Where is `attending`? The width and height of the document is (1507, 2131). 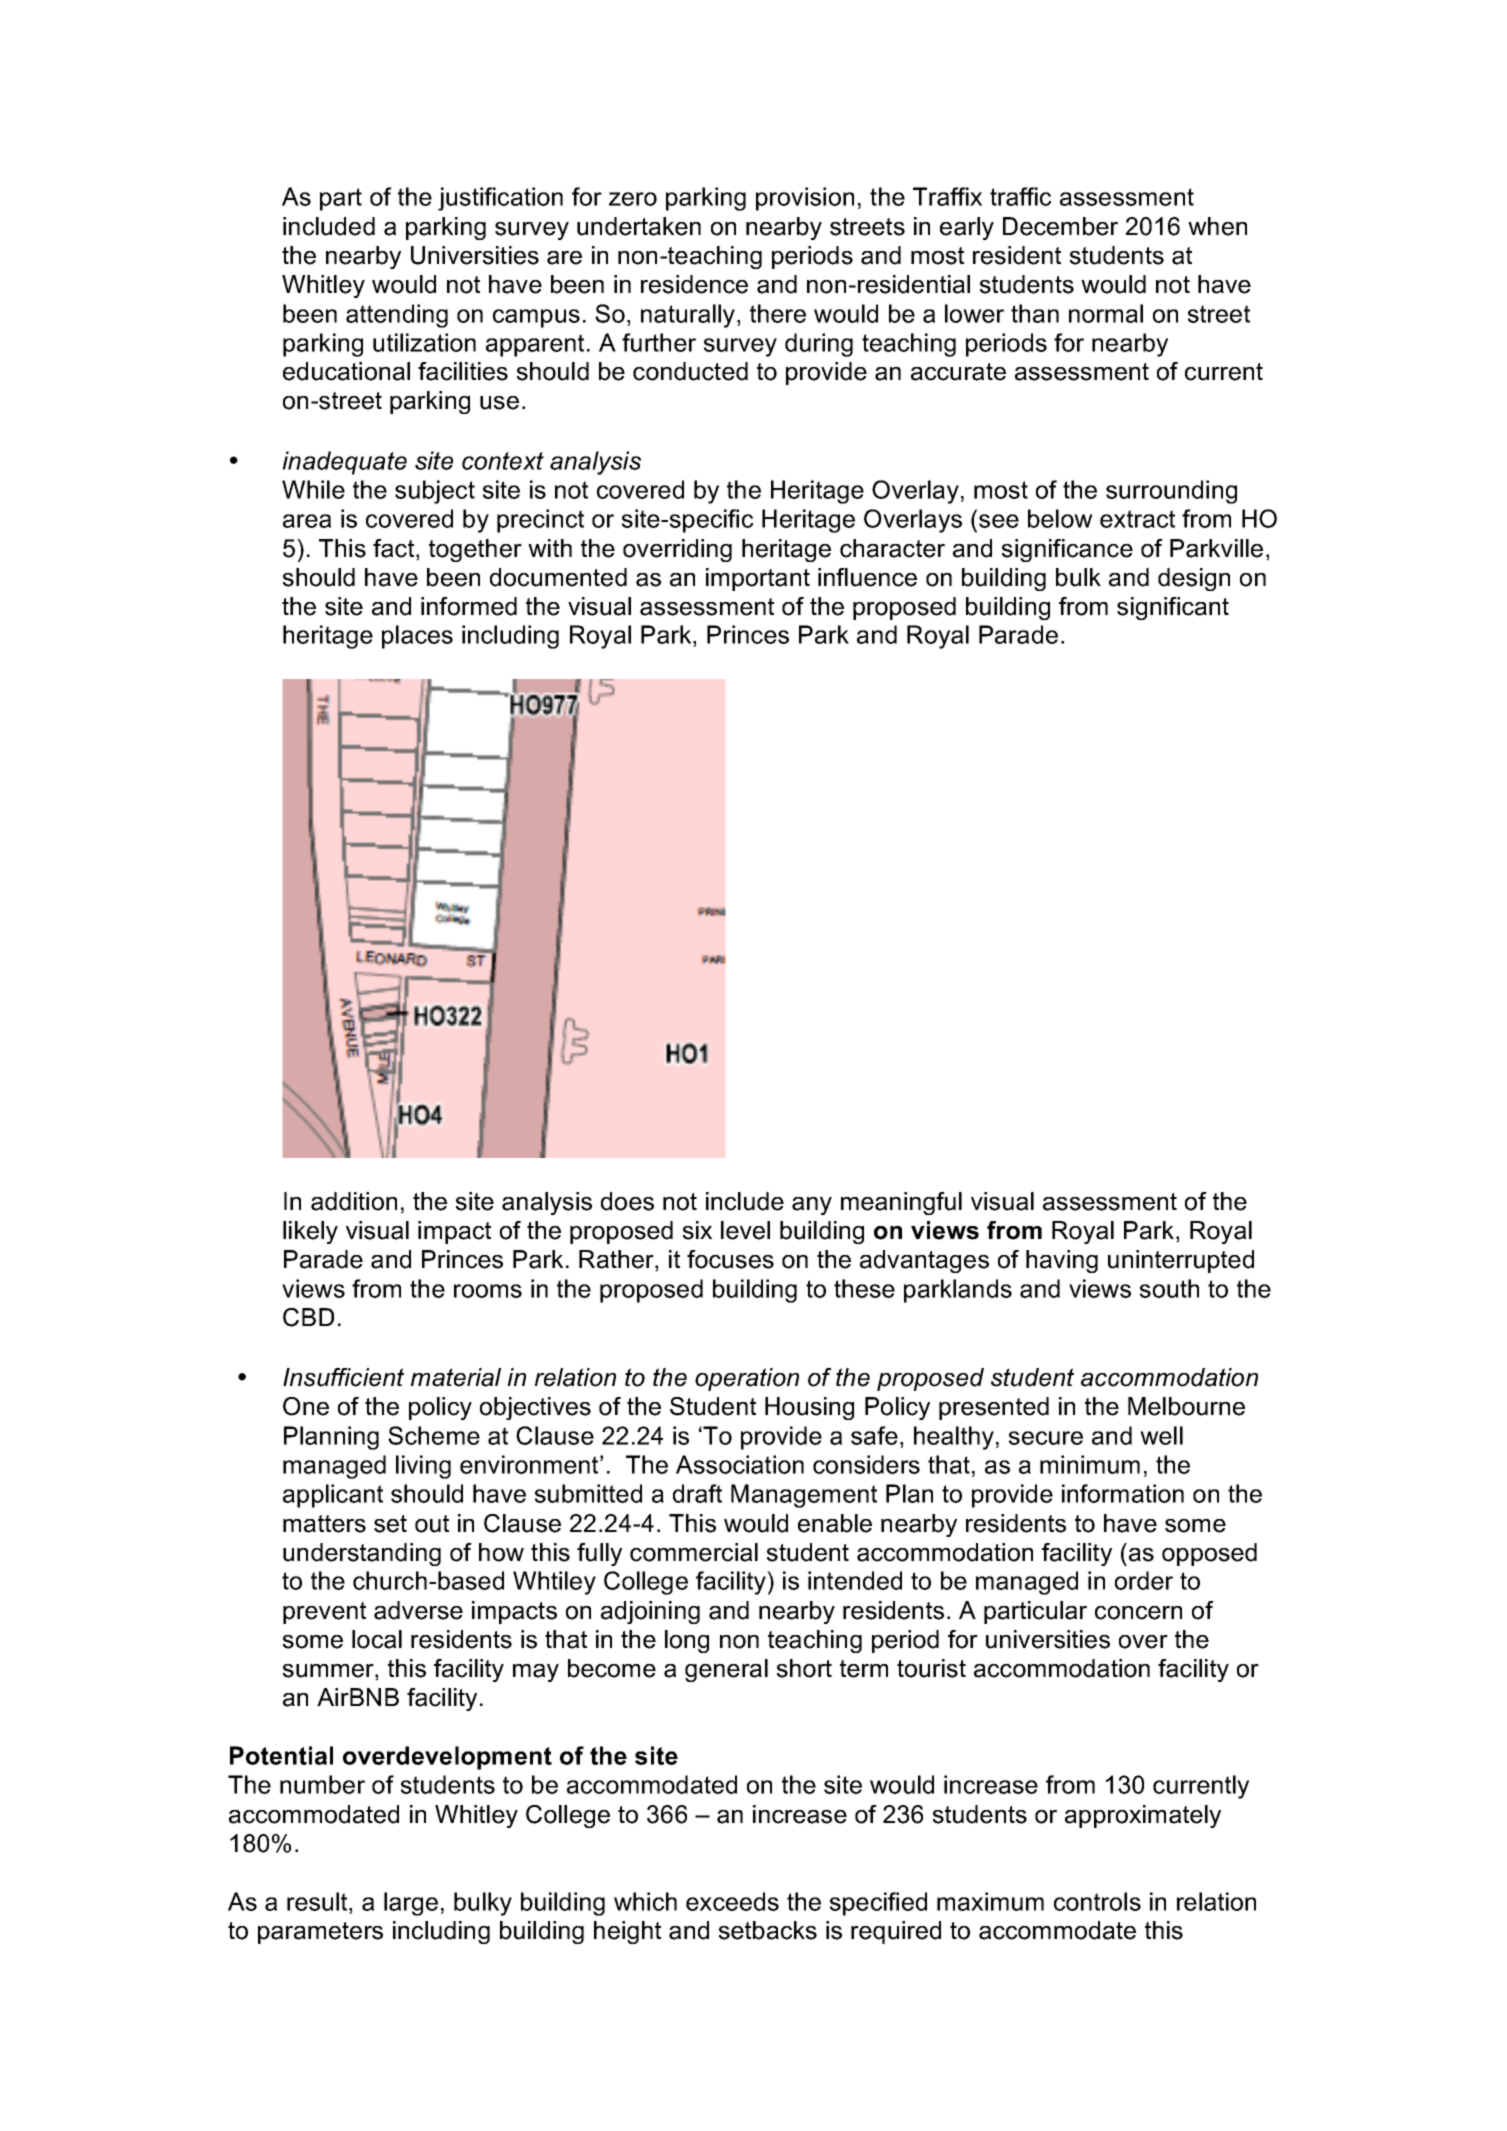
attending is located at coordinates (397, 316).
